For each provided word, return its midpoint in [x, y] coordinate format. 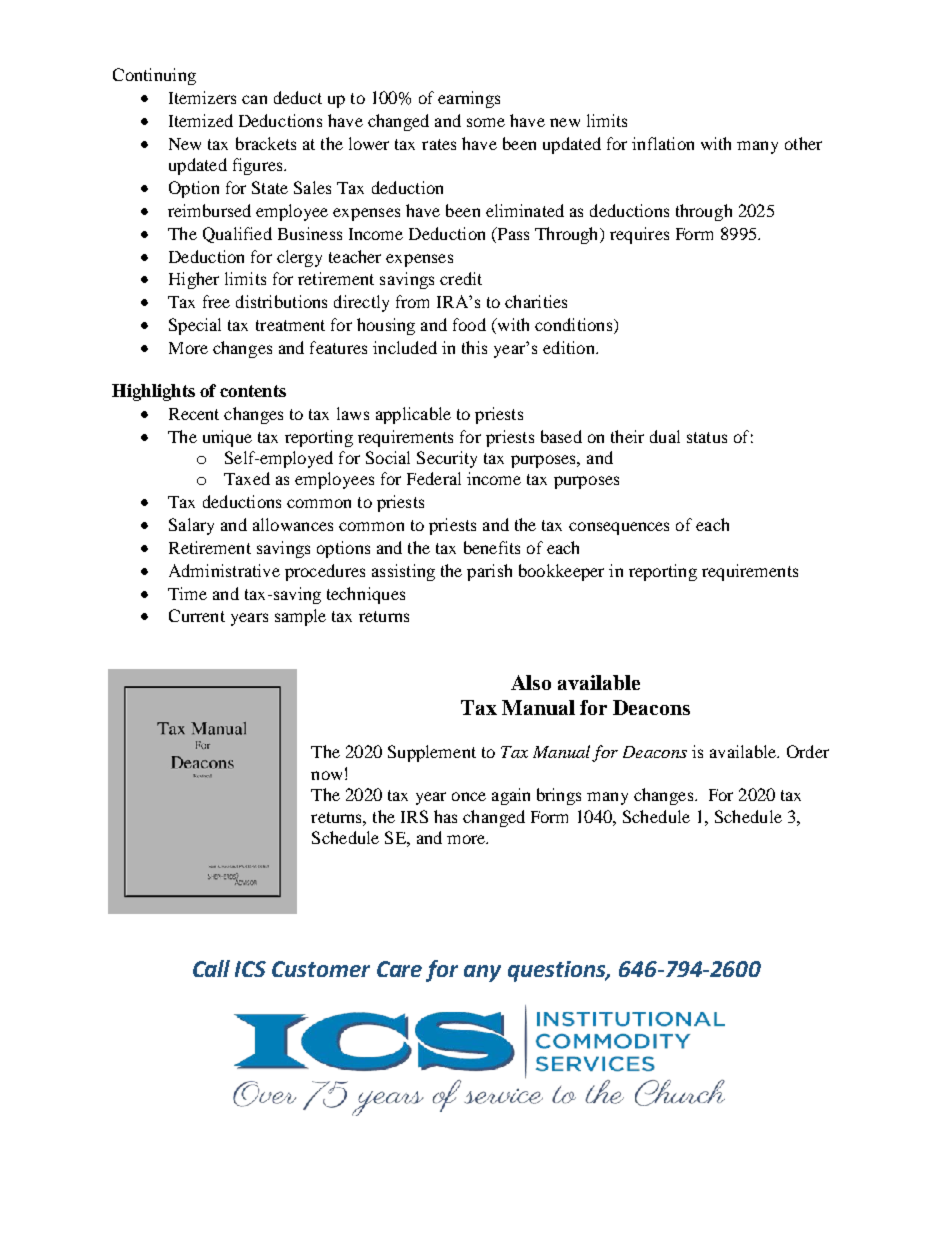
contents [253, 391]
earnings [469, 99]
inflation [663, 143]
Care [399, 969]
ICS [250, 969]
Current [197, 615]
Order [808, 751]
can [254, 99]
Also [531, 682]
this [474, 347]
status [707, 437]
